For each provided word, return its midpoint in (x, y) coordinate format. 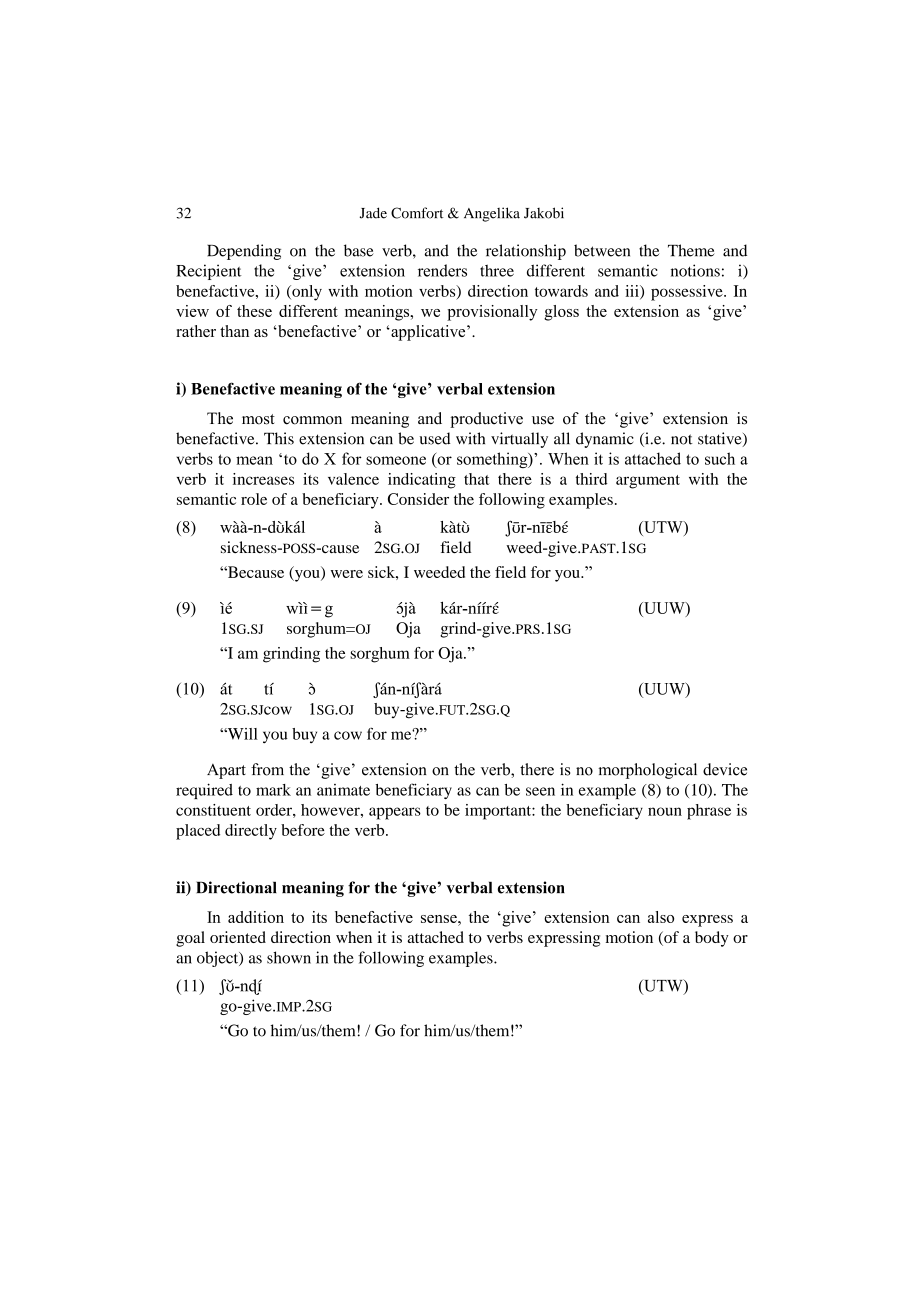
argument (648, 482)
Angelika (492, 214)
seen (540, 791)
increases (263, 479)
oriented (238, 937)
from (267, 769)
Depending (244, 252)
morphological (647, 771)
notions (695, 270)
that (477, 479)
